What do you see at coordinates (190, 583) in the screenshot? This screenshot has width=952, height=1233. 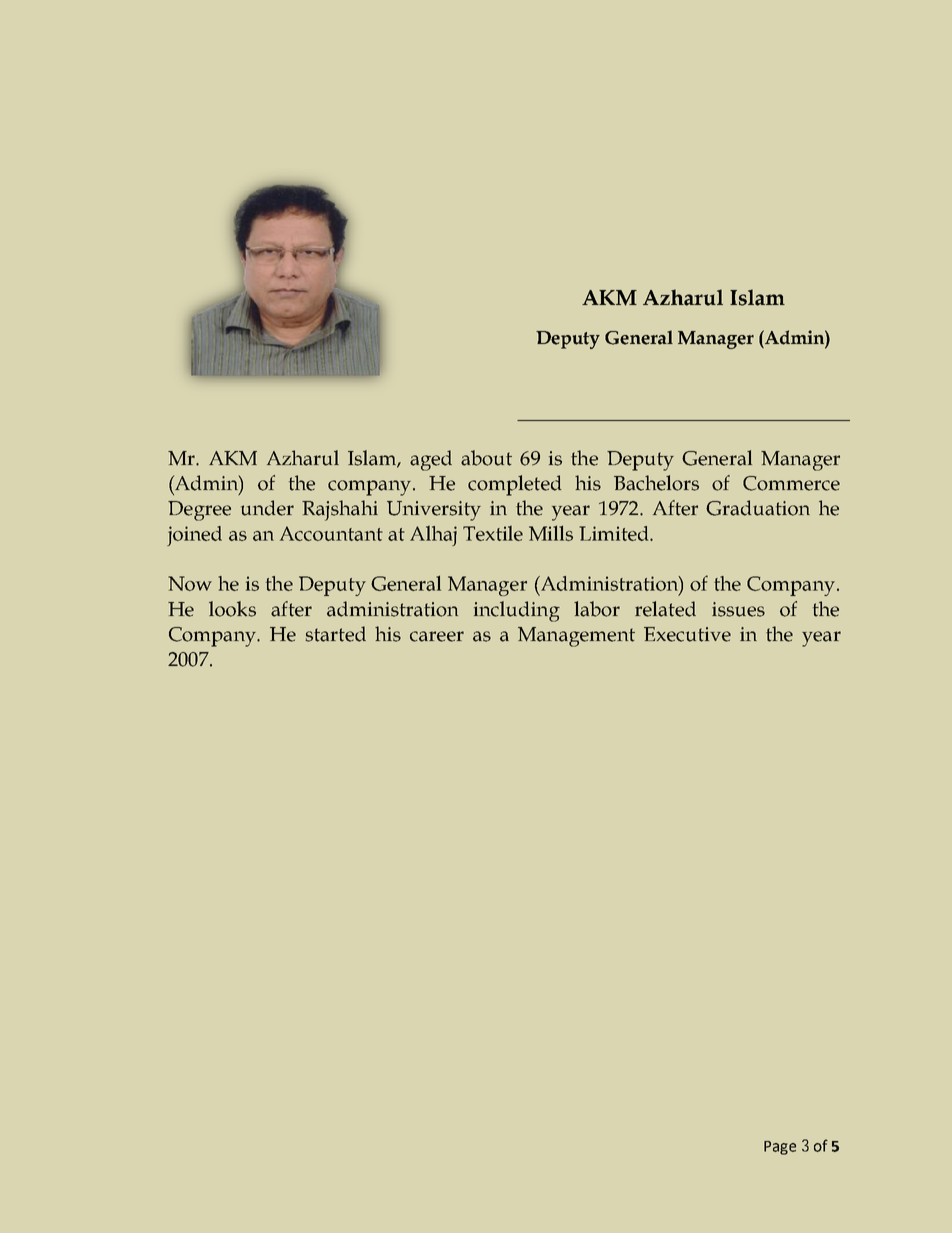 I see `Now` at bounding box center [190, 583].
